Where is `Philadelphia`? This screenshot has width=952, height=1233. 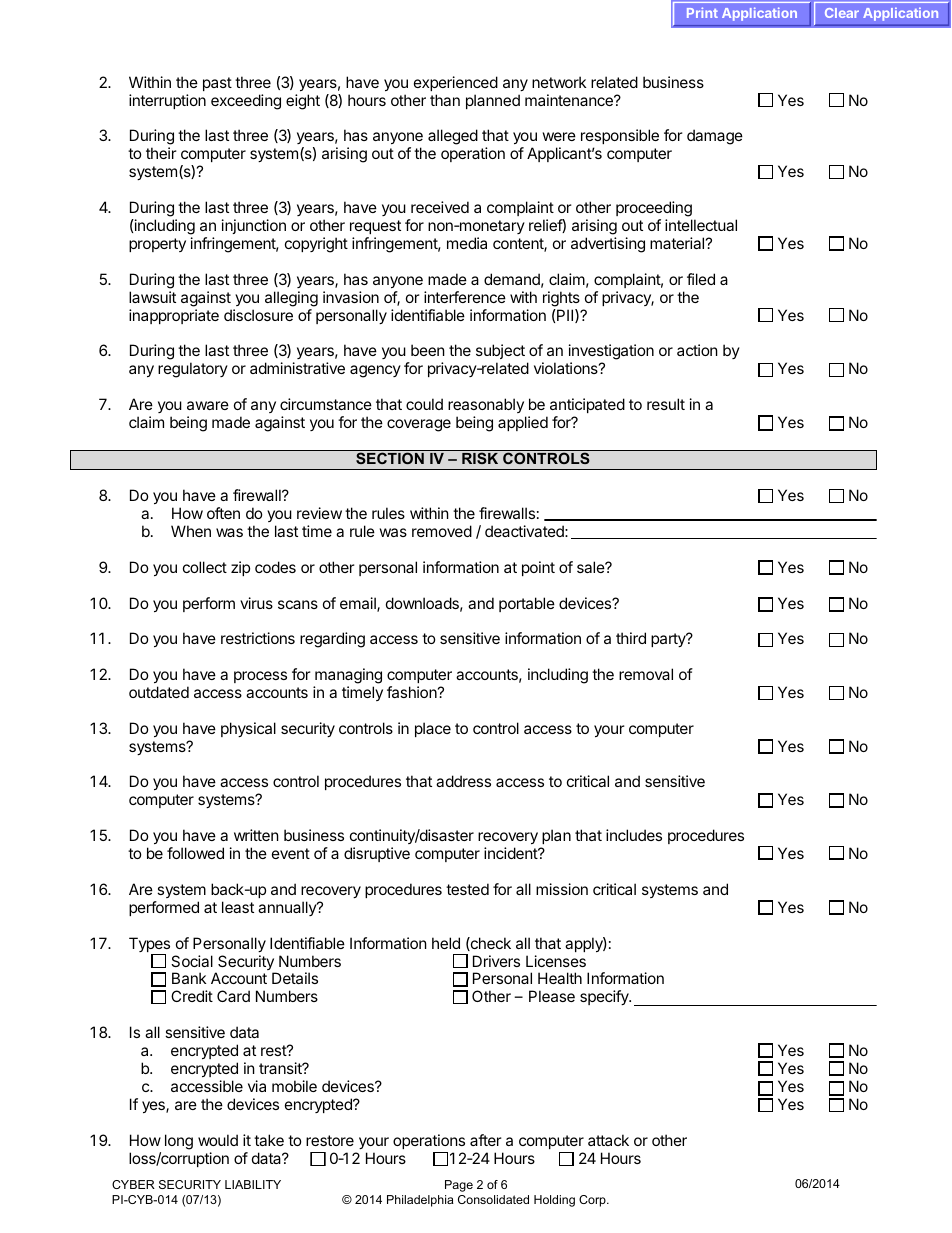 Philadelphia is located at coordinates (420, 1201).
